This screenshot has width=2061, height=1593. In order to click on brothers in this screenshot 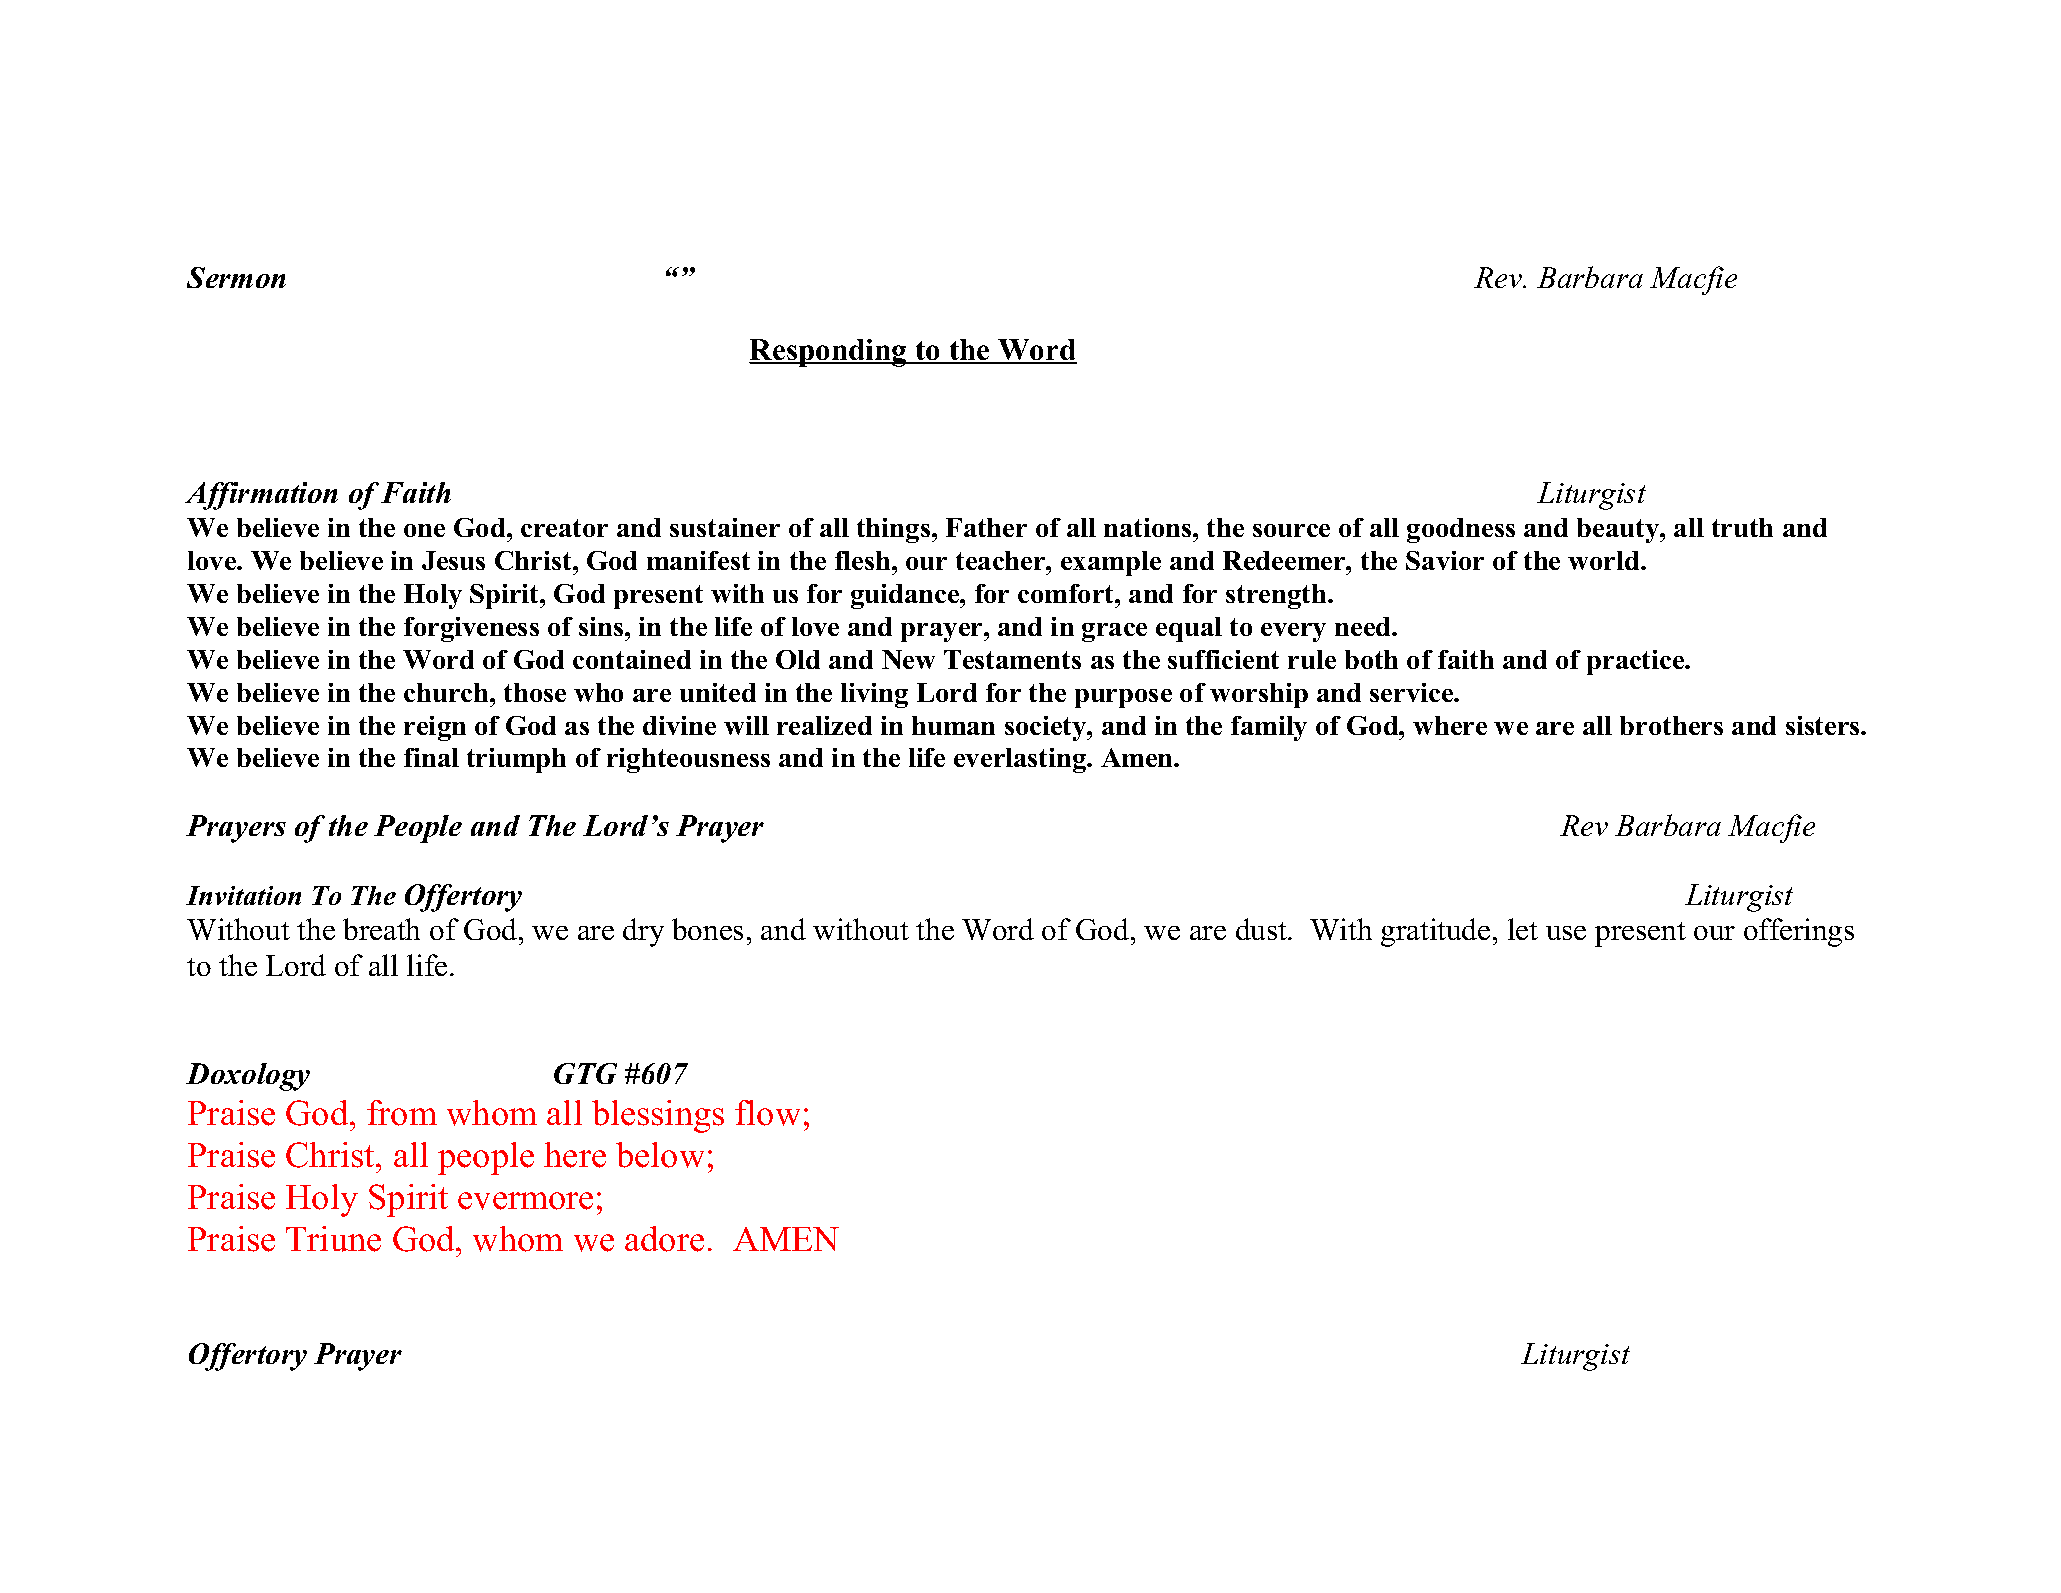, I will do `click(1671, 725)`.
